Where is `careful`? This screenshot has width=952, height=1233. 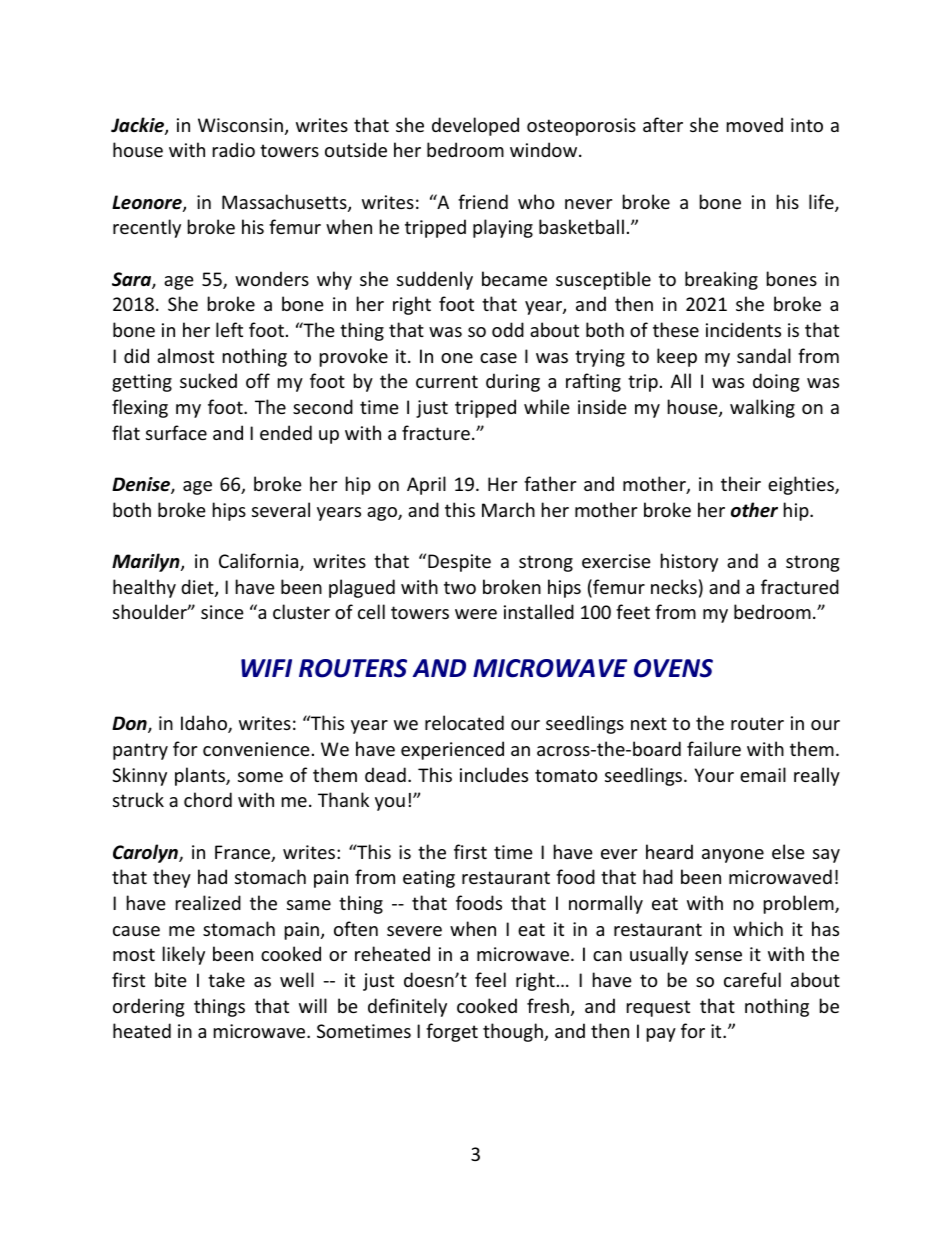
careful is located at coordinates (752, 979).
